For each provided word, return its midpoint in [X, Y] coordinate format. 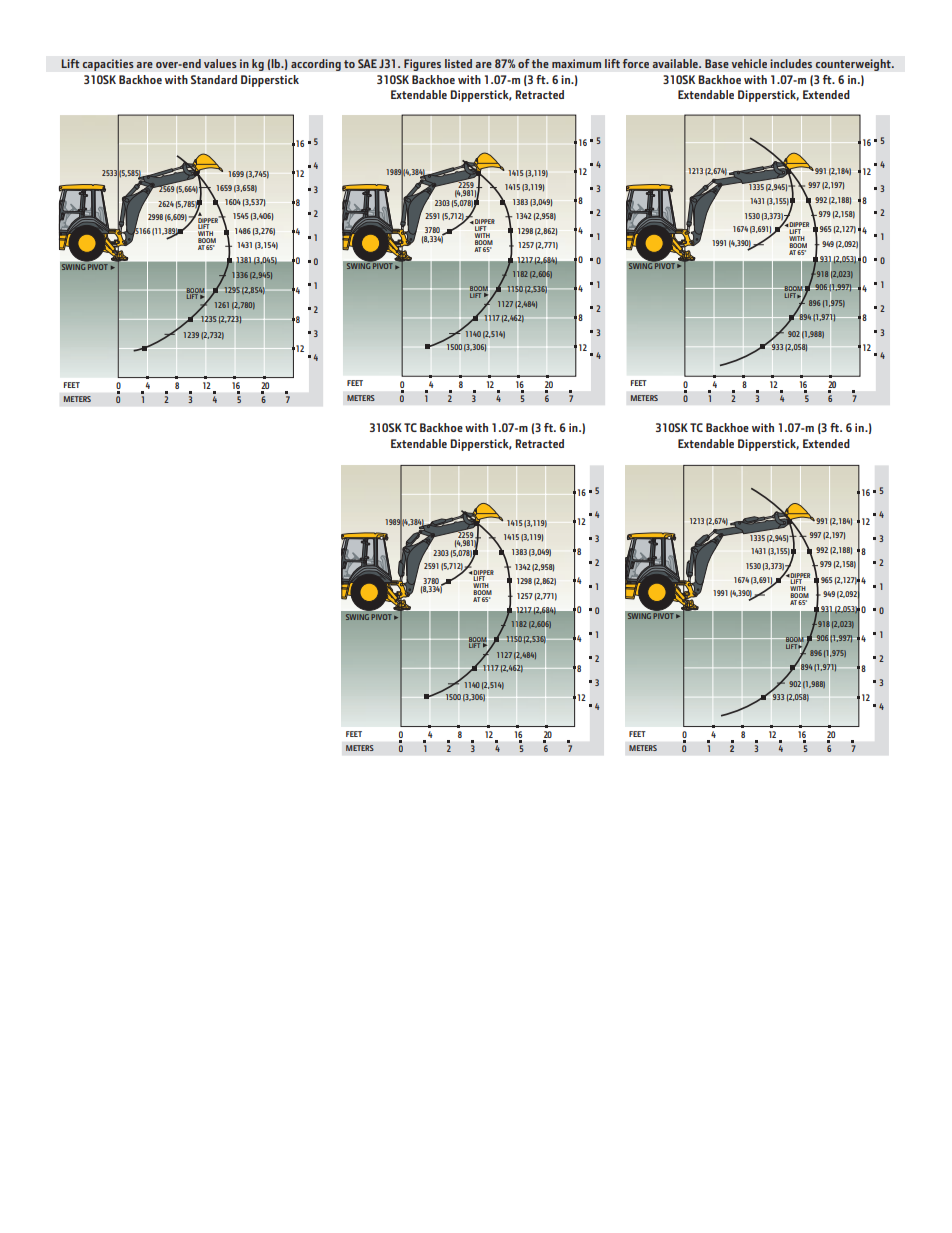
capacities [108, 65]
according [316, 65]
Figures [422, 65]
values [220, 63]
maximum [576, 63]
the [540, 63]
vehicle [749, 63]
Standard [214, 79]
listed [458, 63]
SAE [367, 63]
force [636, 63]
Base [717, 63]
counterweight [854, 65]
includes [791, 63]
